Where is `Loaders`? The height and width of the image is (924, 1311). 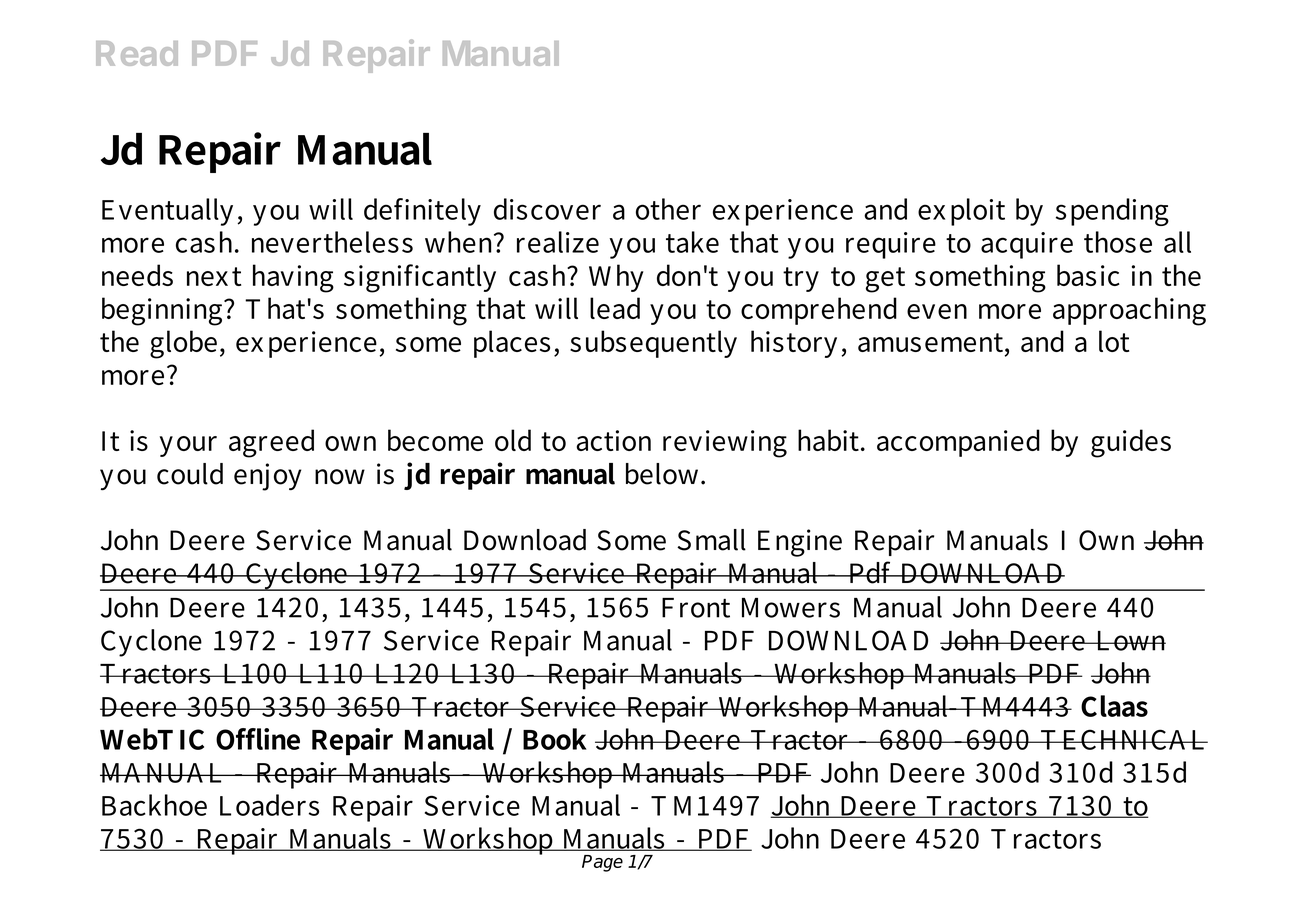 Loaders is located at coordinates (269, 805).
